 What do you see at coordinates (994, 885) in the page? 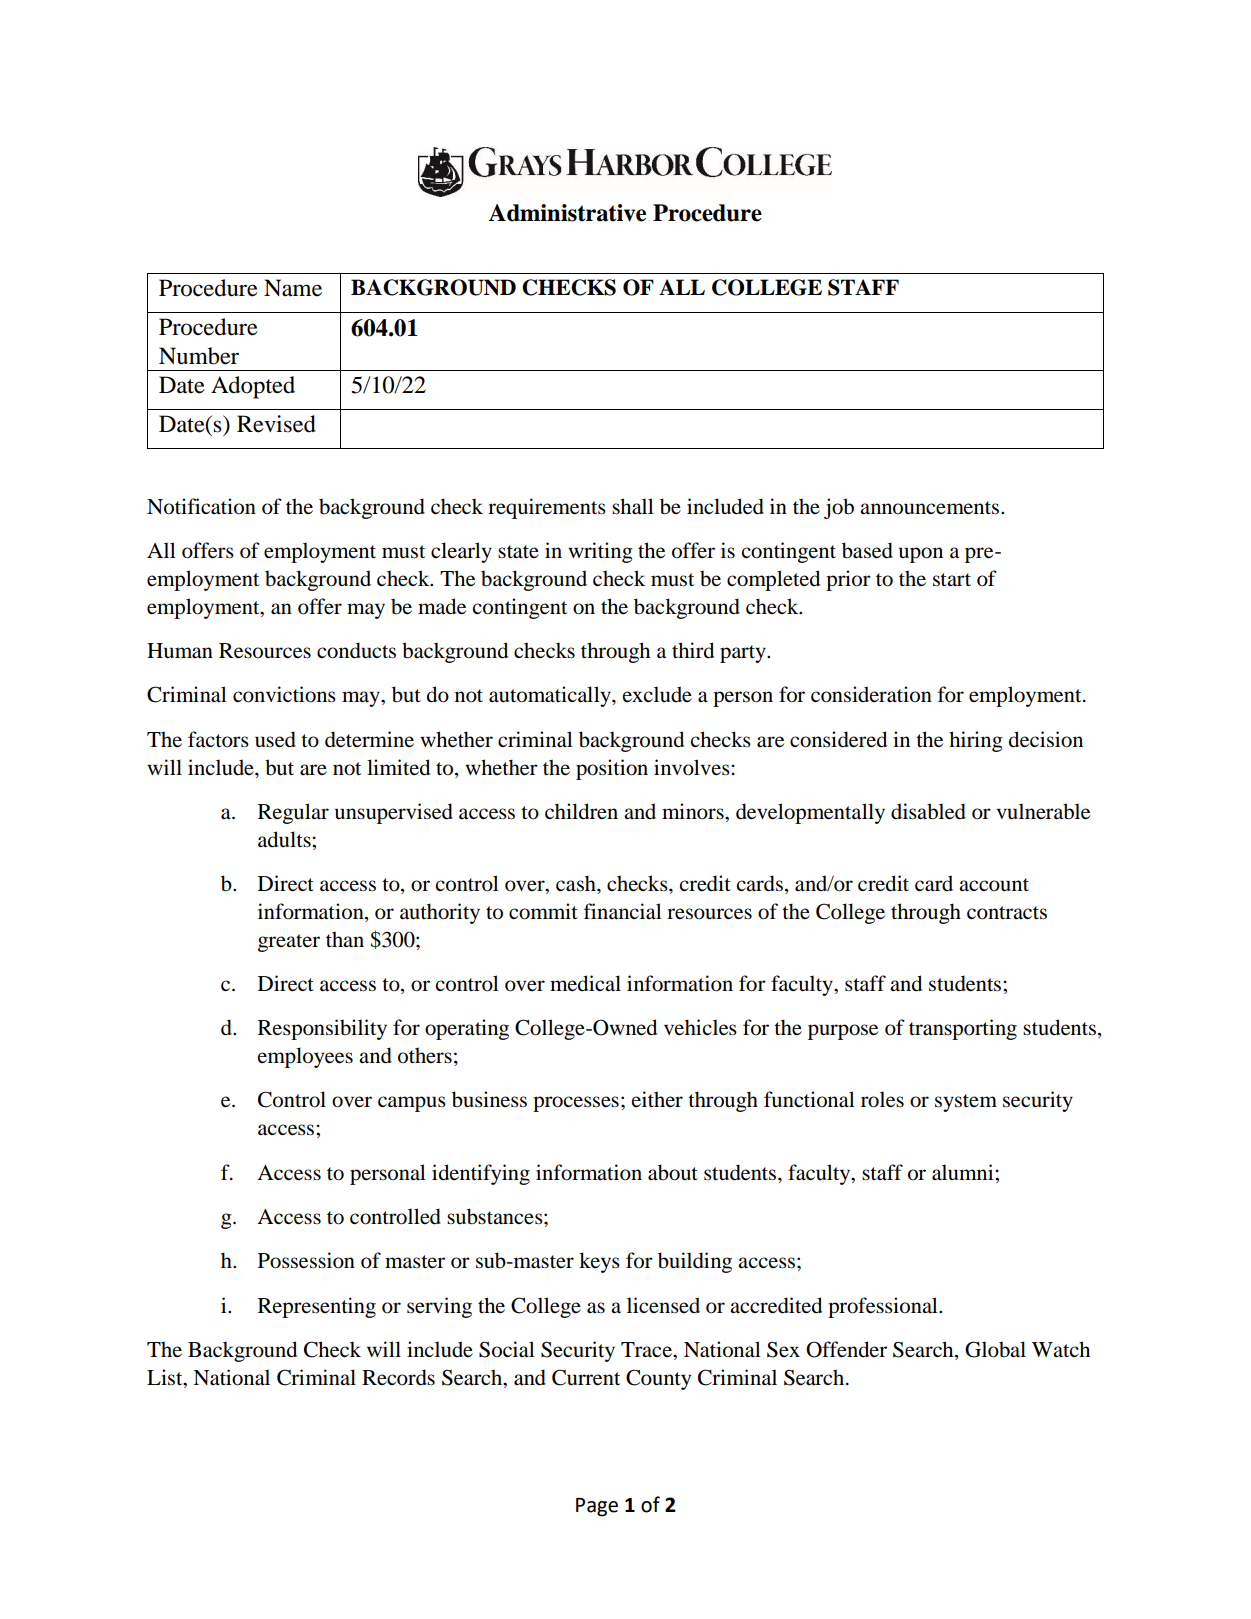
I see `account` at bounding box center [994, 885].
